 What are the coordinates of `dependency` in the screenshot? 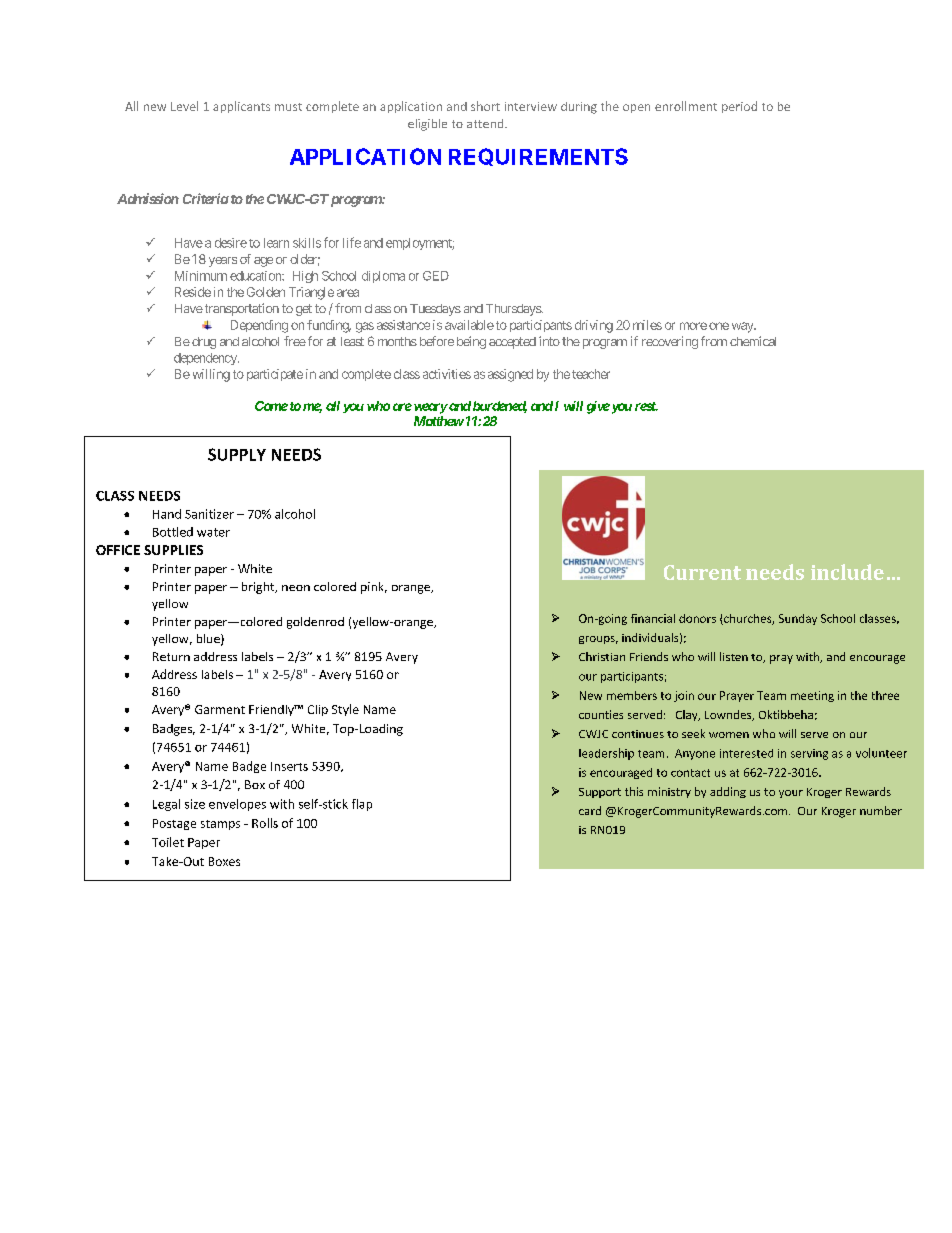 It's located at (206, 359).
